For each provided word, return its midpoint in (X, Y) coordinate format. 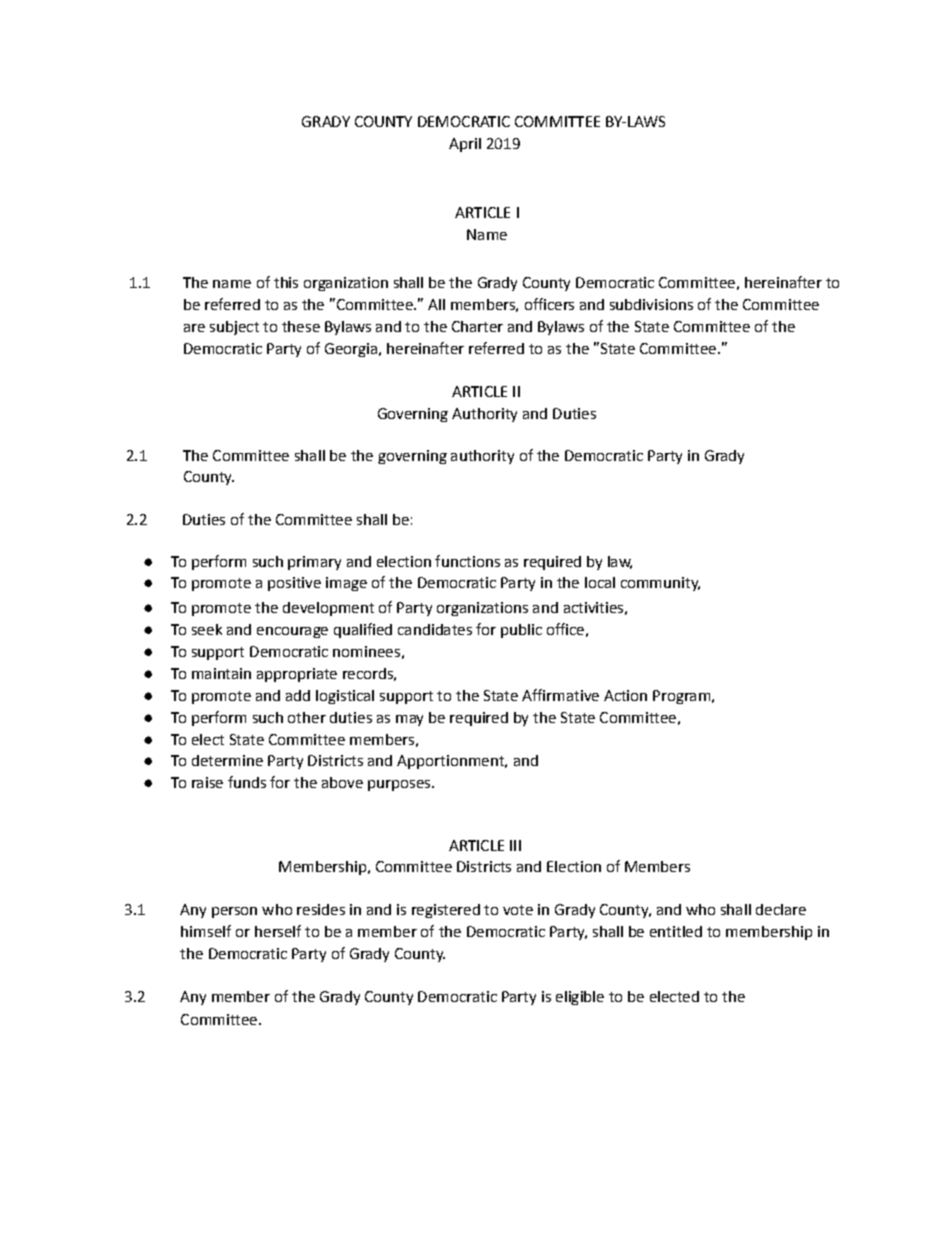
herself (278, 931)
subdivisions (651, 304)
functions (467, 561)
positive (294, 584)
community (660, 584)
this (286, 282)
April (465, 145)
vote (518, 910)
